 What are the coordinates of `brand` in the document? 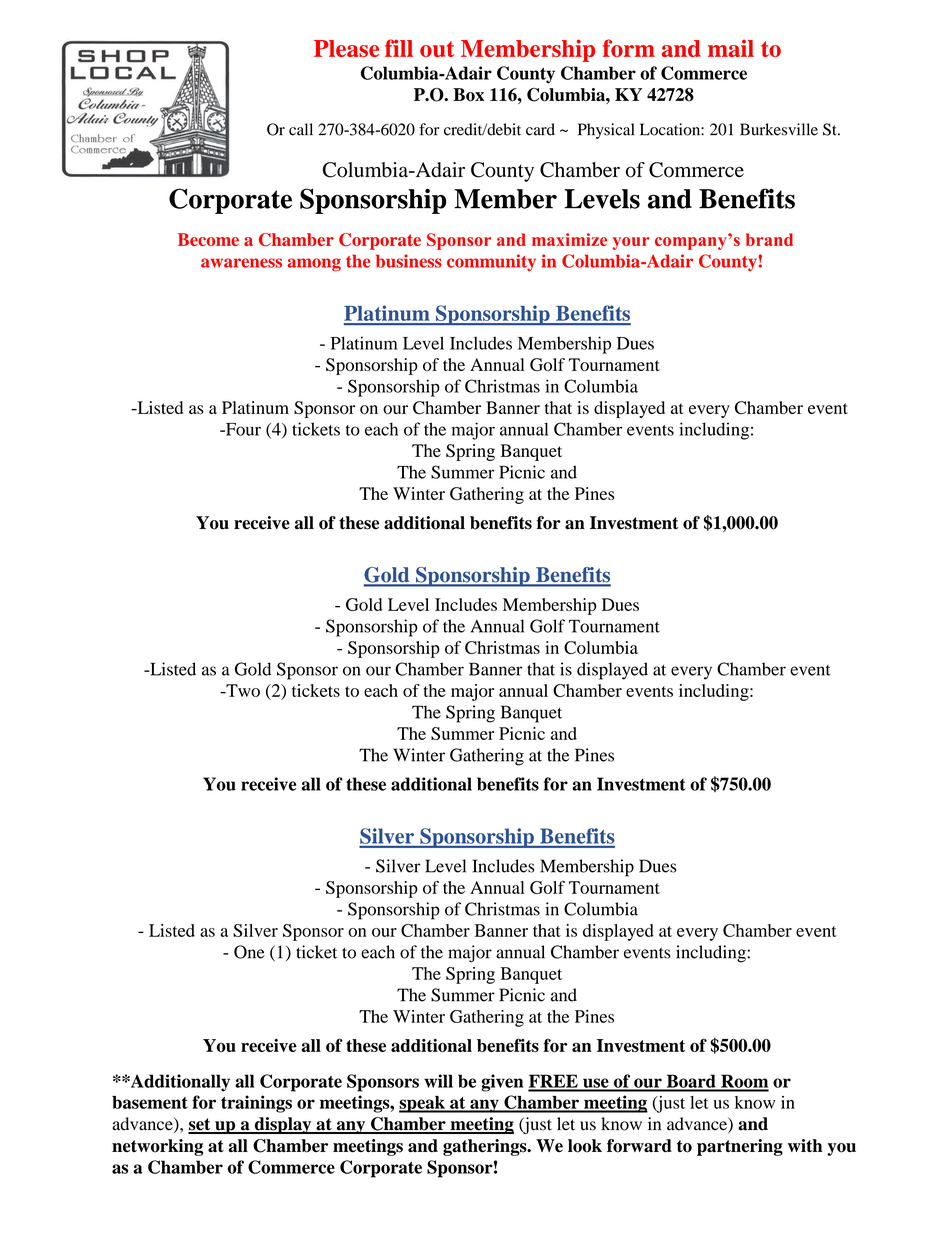 It's located at (769, 239).
